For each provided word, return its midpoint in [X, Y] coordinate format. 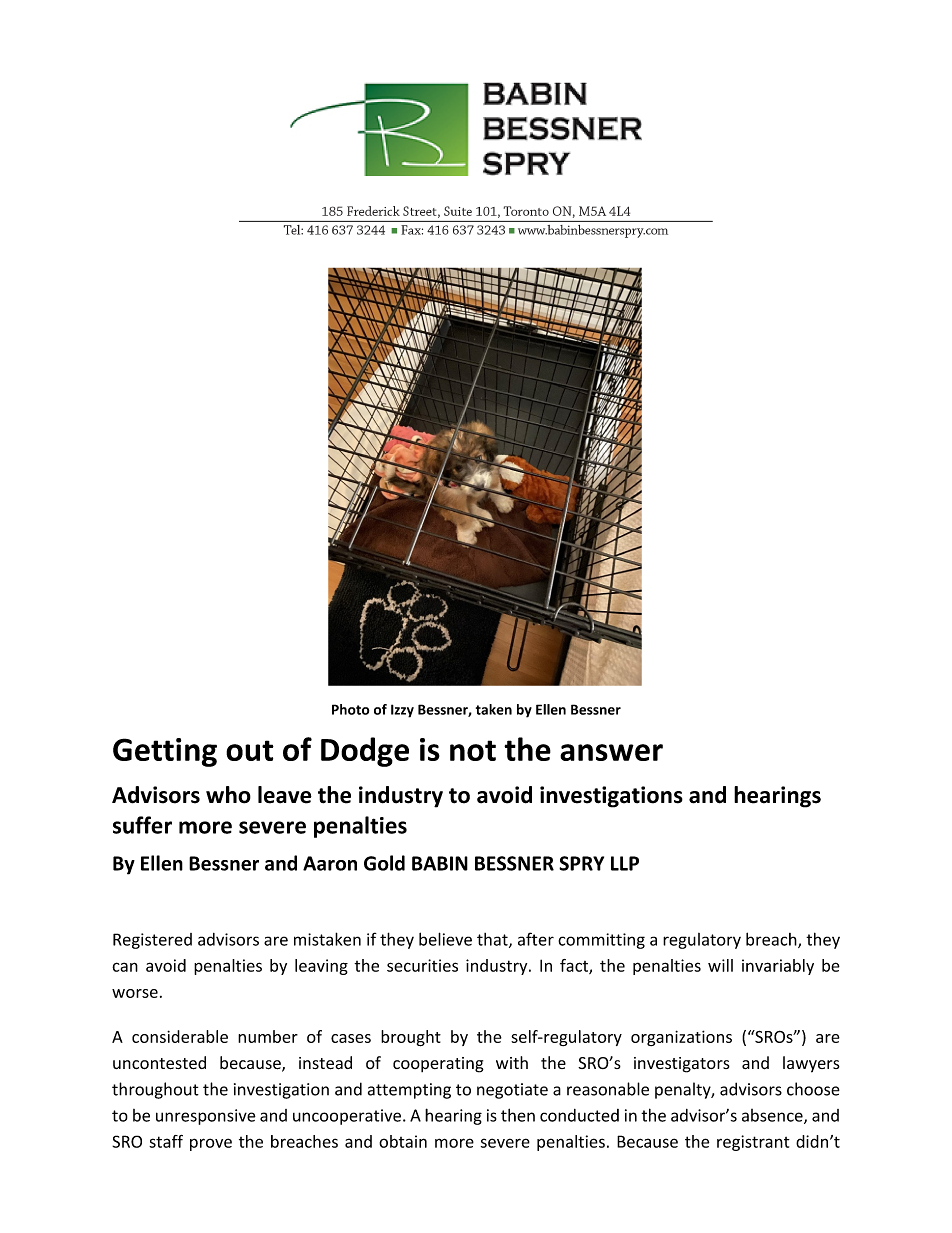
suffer [142, 825]
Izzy [402, 711]
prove [211, 1144]
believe [445, 939]
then [518, 1115]
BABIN [440, 863]
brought [411, 1038]
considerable [180, 1036]
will [720, 965]
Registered [152, 941]
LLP [625, 863]
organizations [681, 1038]
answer [611, 752]
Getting [165, 752]
